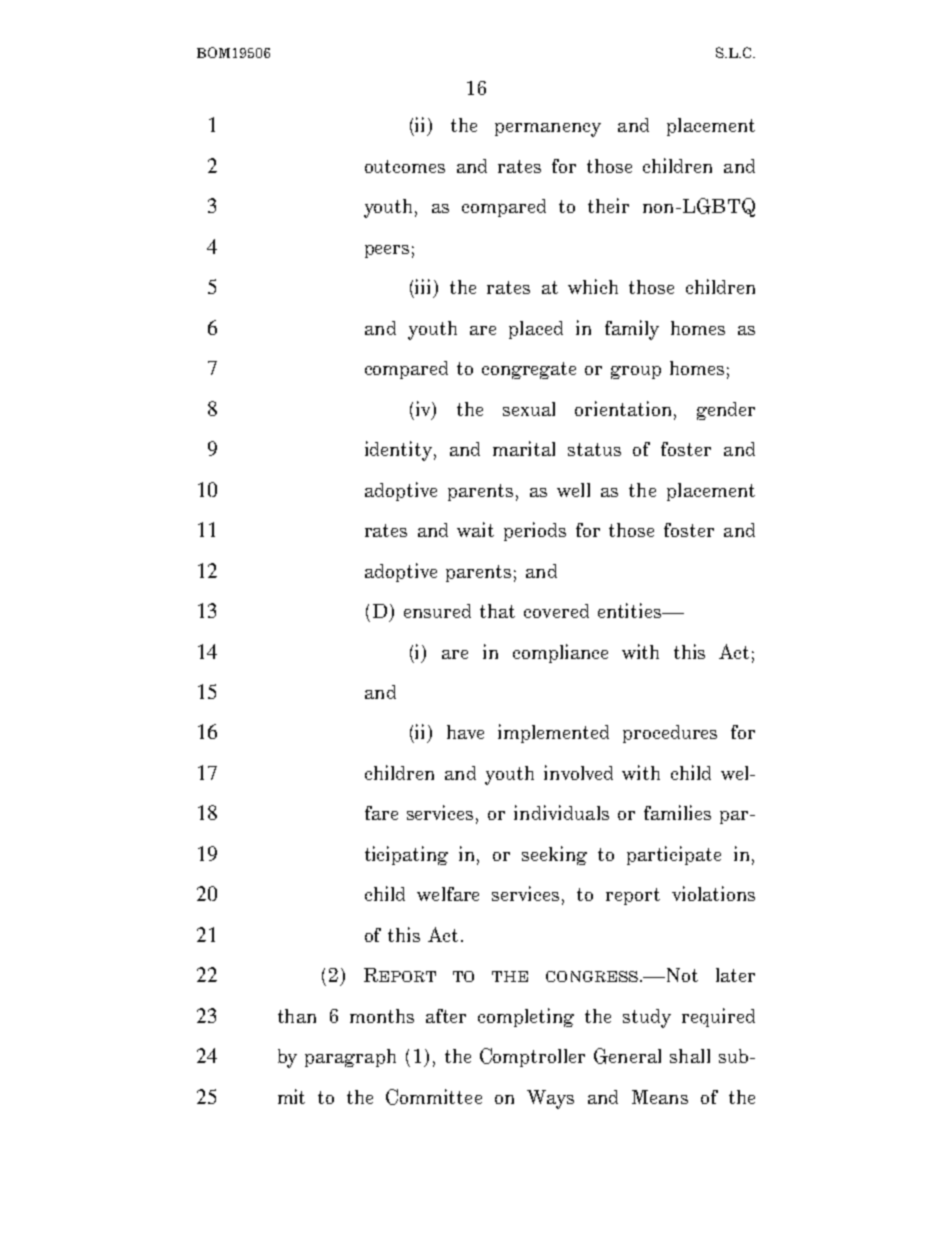 Image resolution: width=952 pixels, height=1233 pixels. I want to click on paragraph, so click(350, 1058).
